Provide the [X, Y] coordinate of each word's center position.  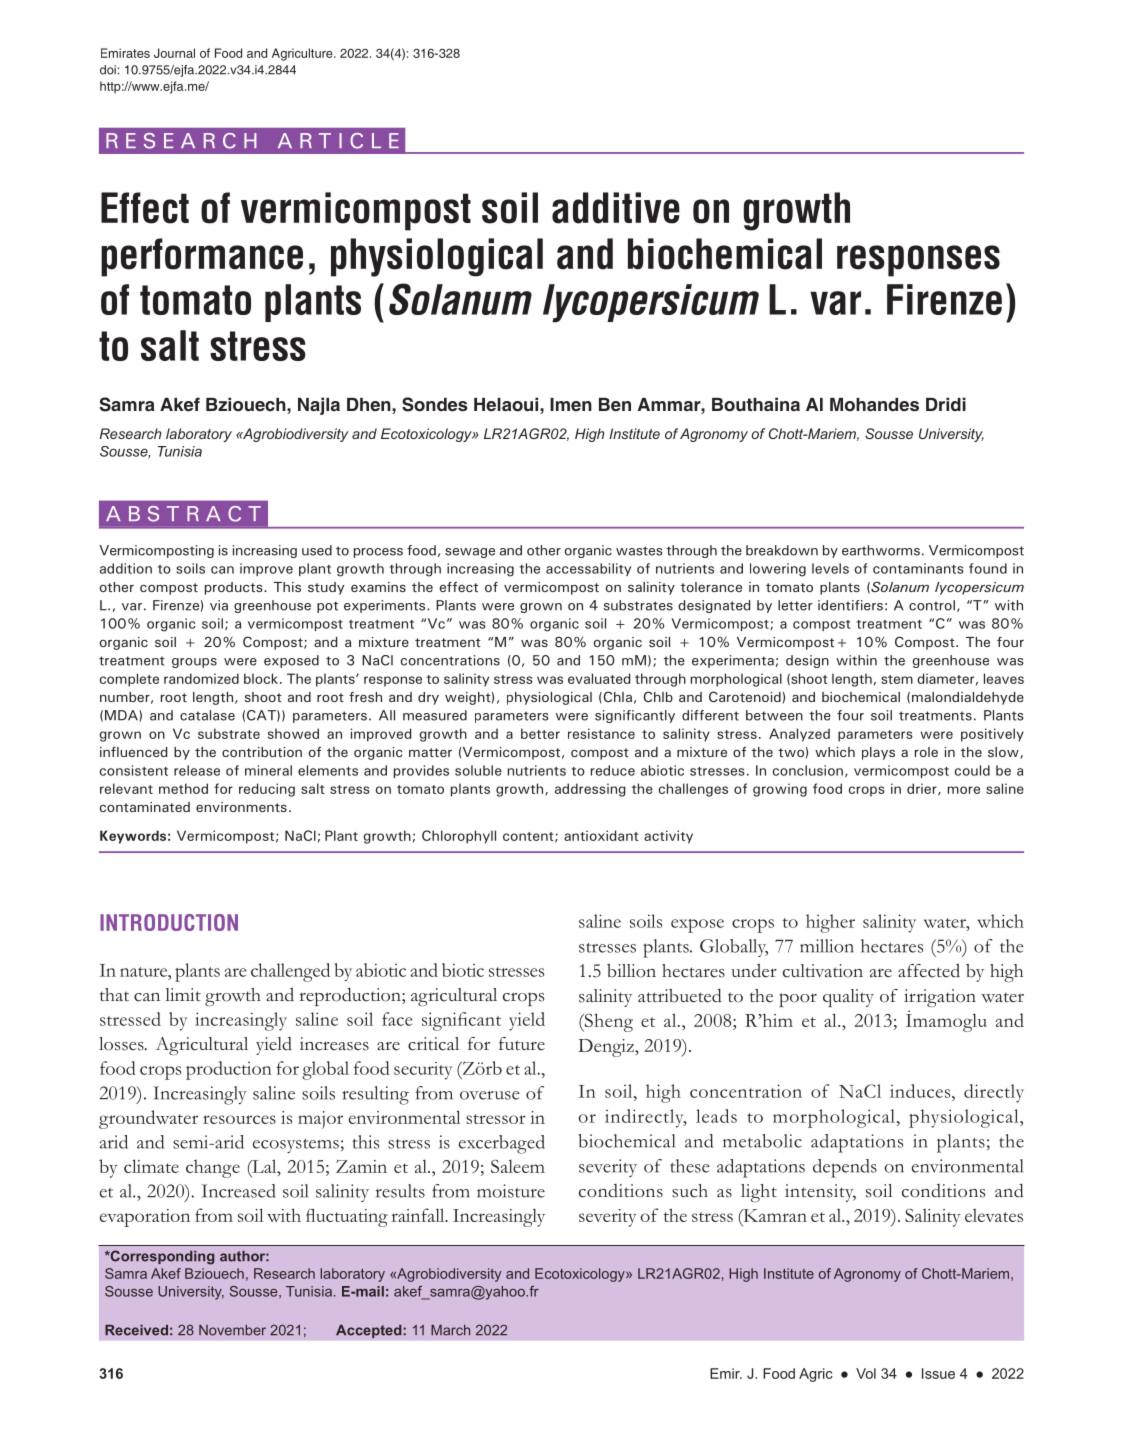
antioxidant [601, 835]
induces [921, 1091]
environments [241, 807]
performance [202, 257]
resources [239, 1119]
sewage [470, 553]
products [235, 588]
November [232, 1330]
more [964, 790]
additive [616, 208]
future [522, 1044]
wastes [639, 551]
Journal [174, 53]
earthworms [881, 550]
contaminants [918, 568]
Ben [615, 405]
